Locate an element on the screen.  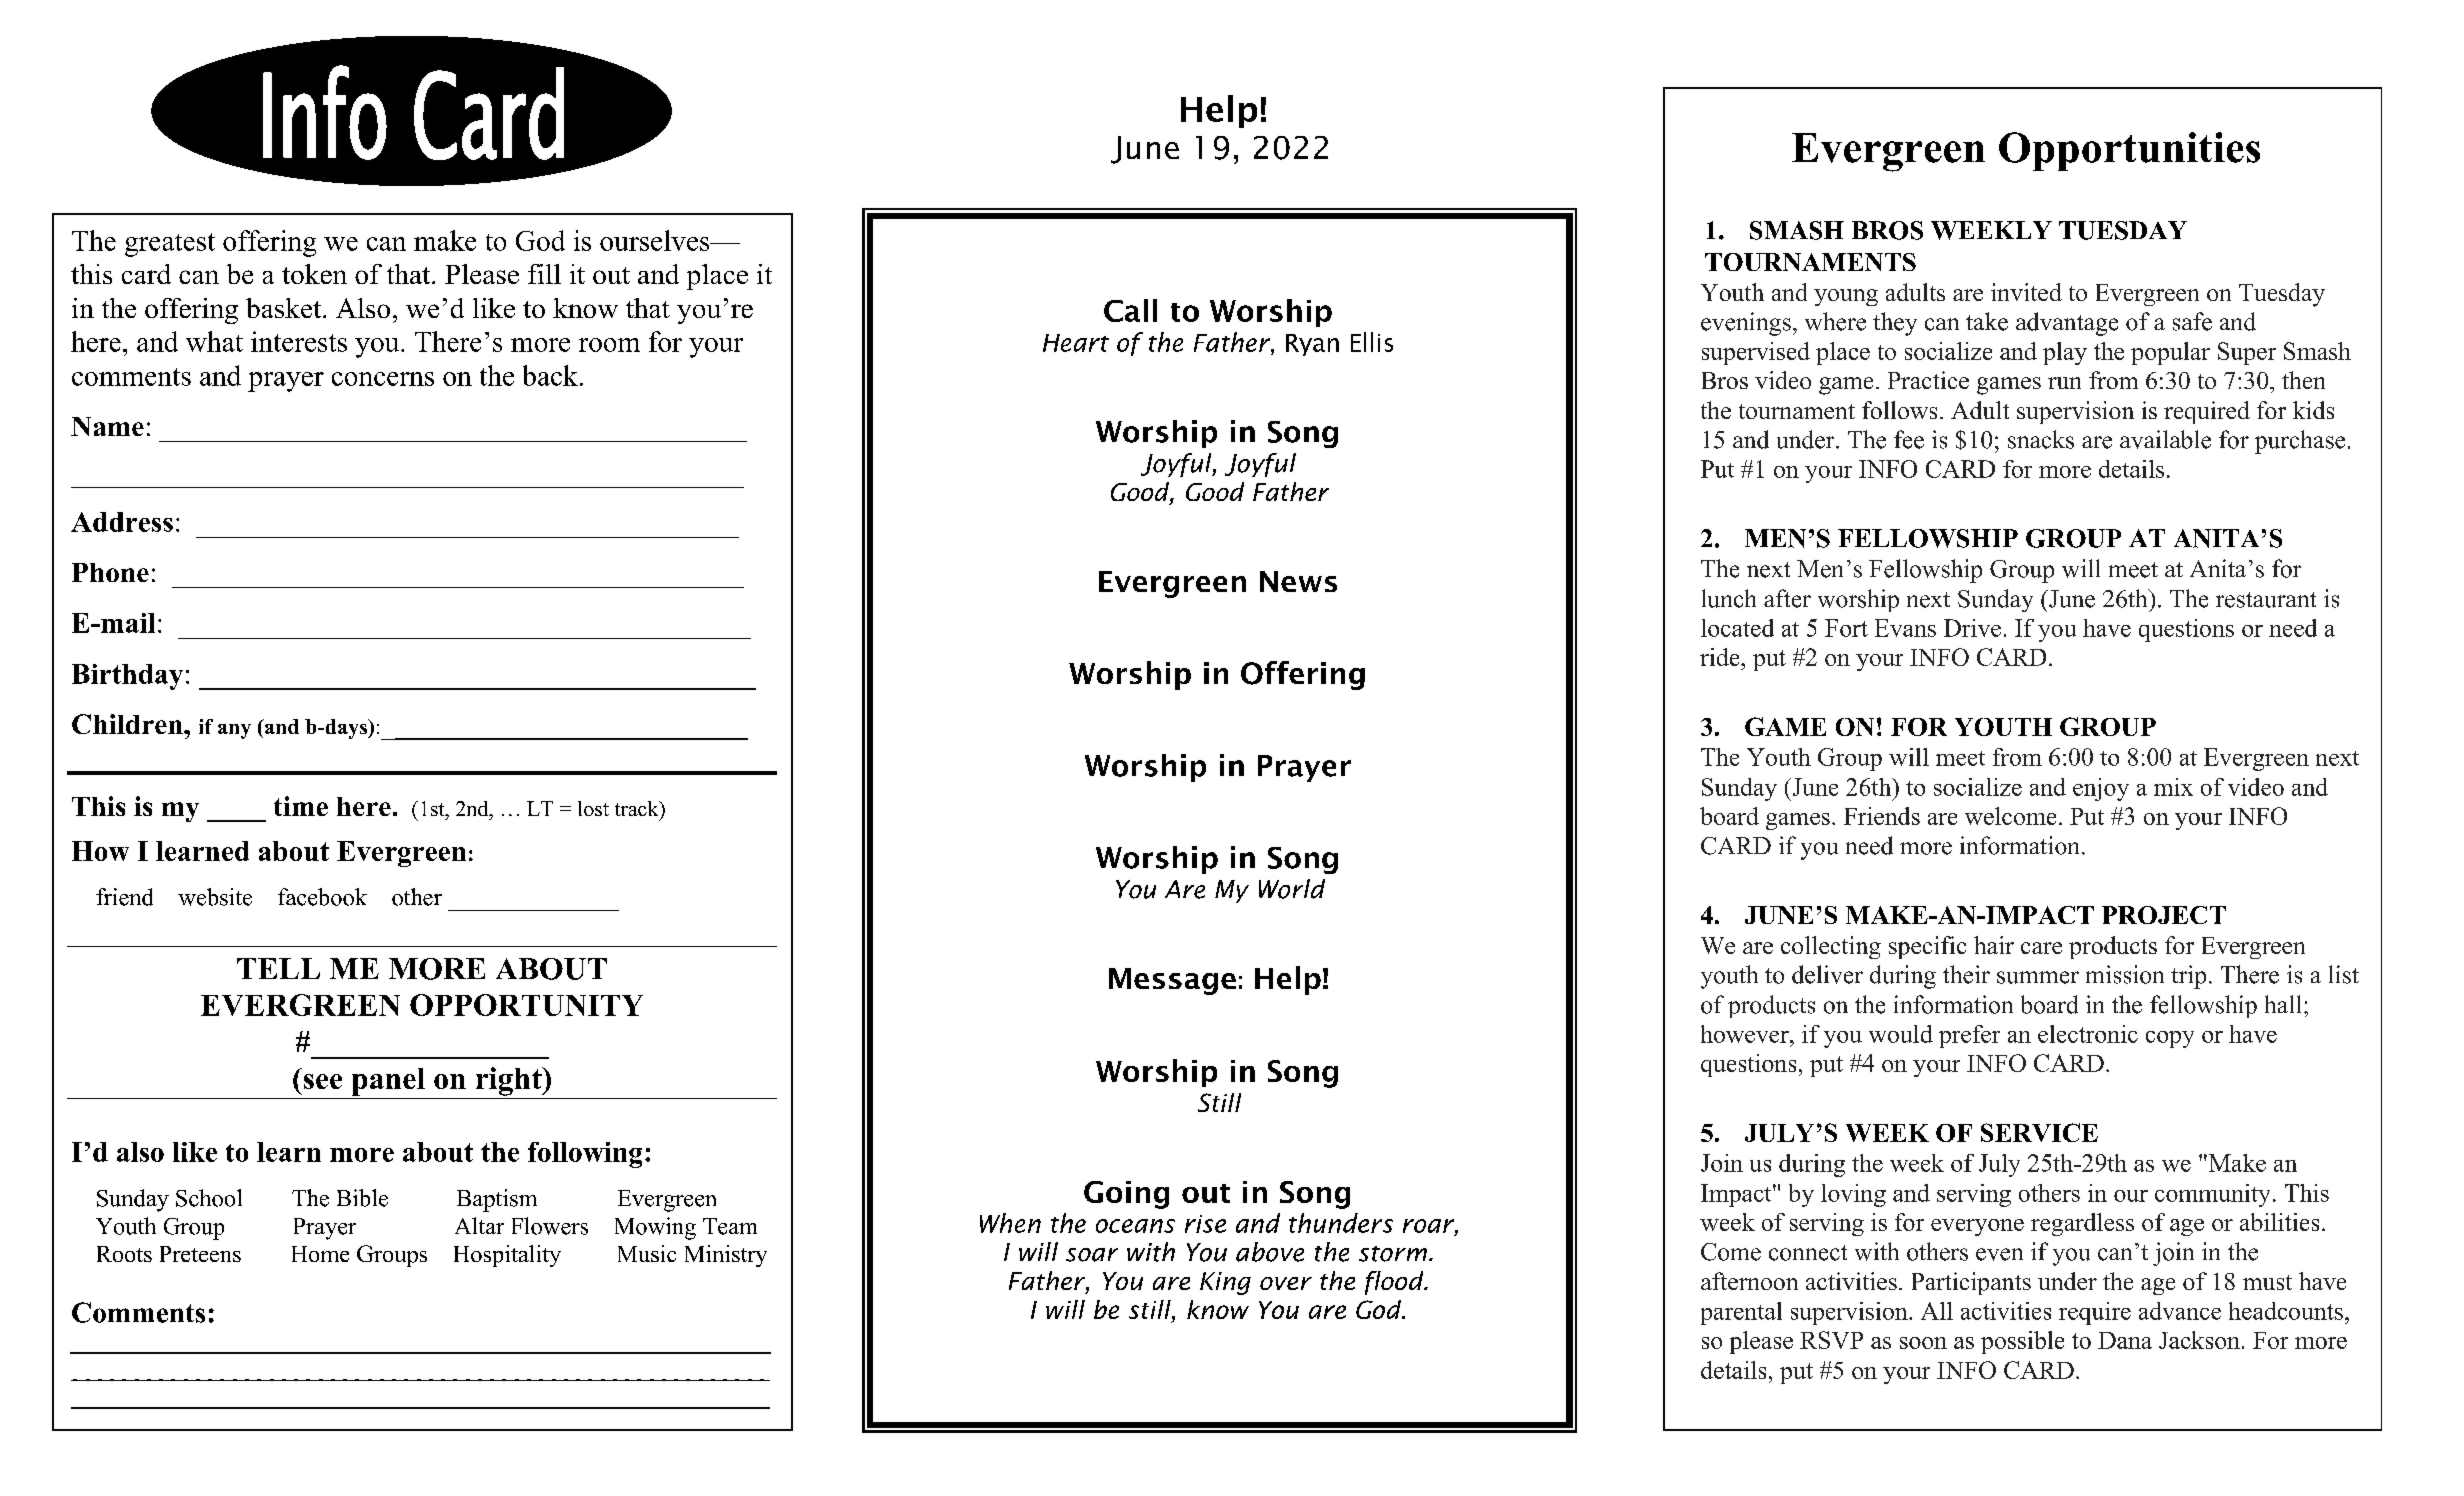
PROJECT is located at coordinates (2164, 915).
